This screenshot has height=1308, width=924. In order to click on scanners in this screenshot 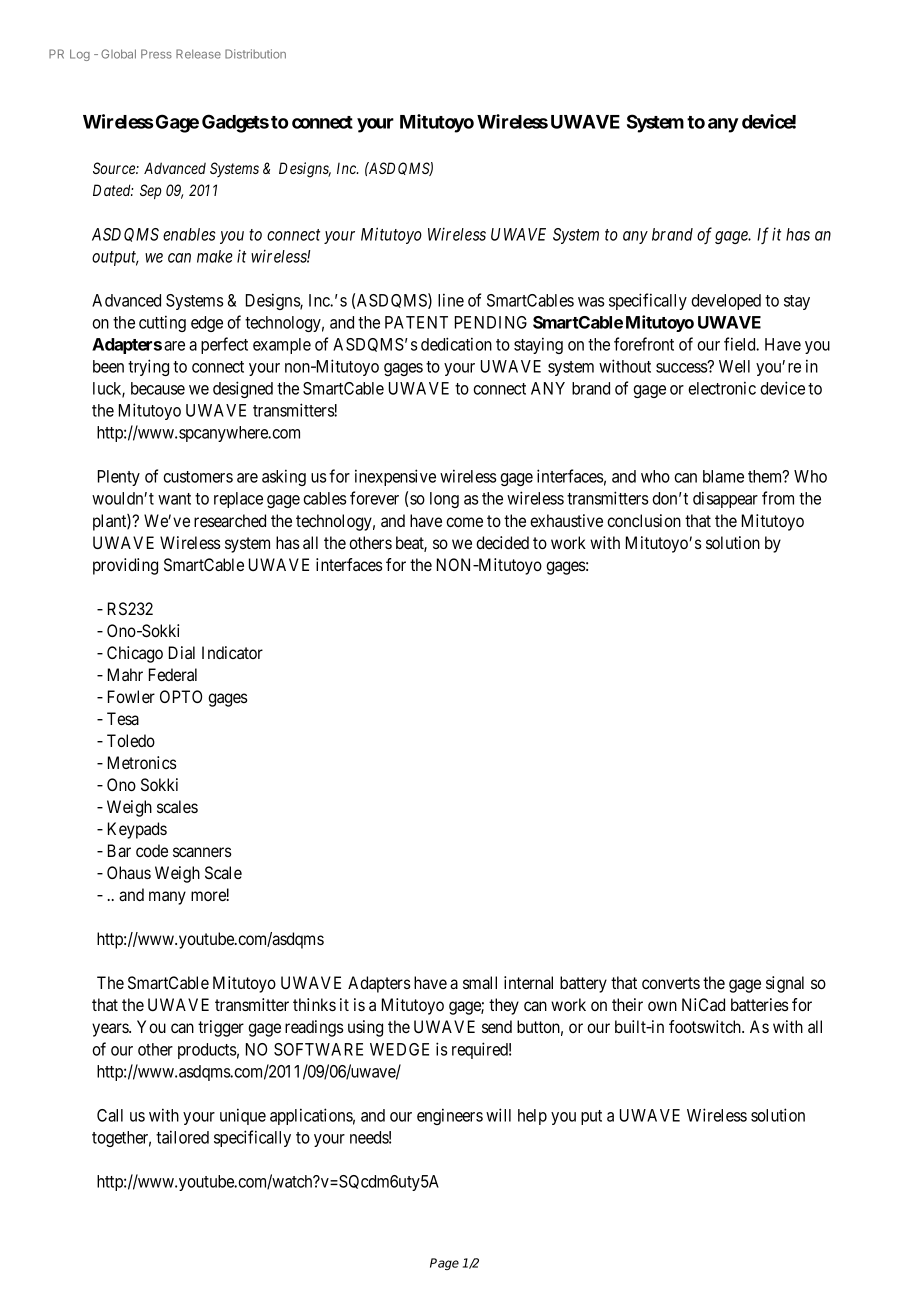, I will do `click(202, 852)`.
